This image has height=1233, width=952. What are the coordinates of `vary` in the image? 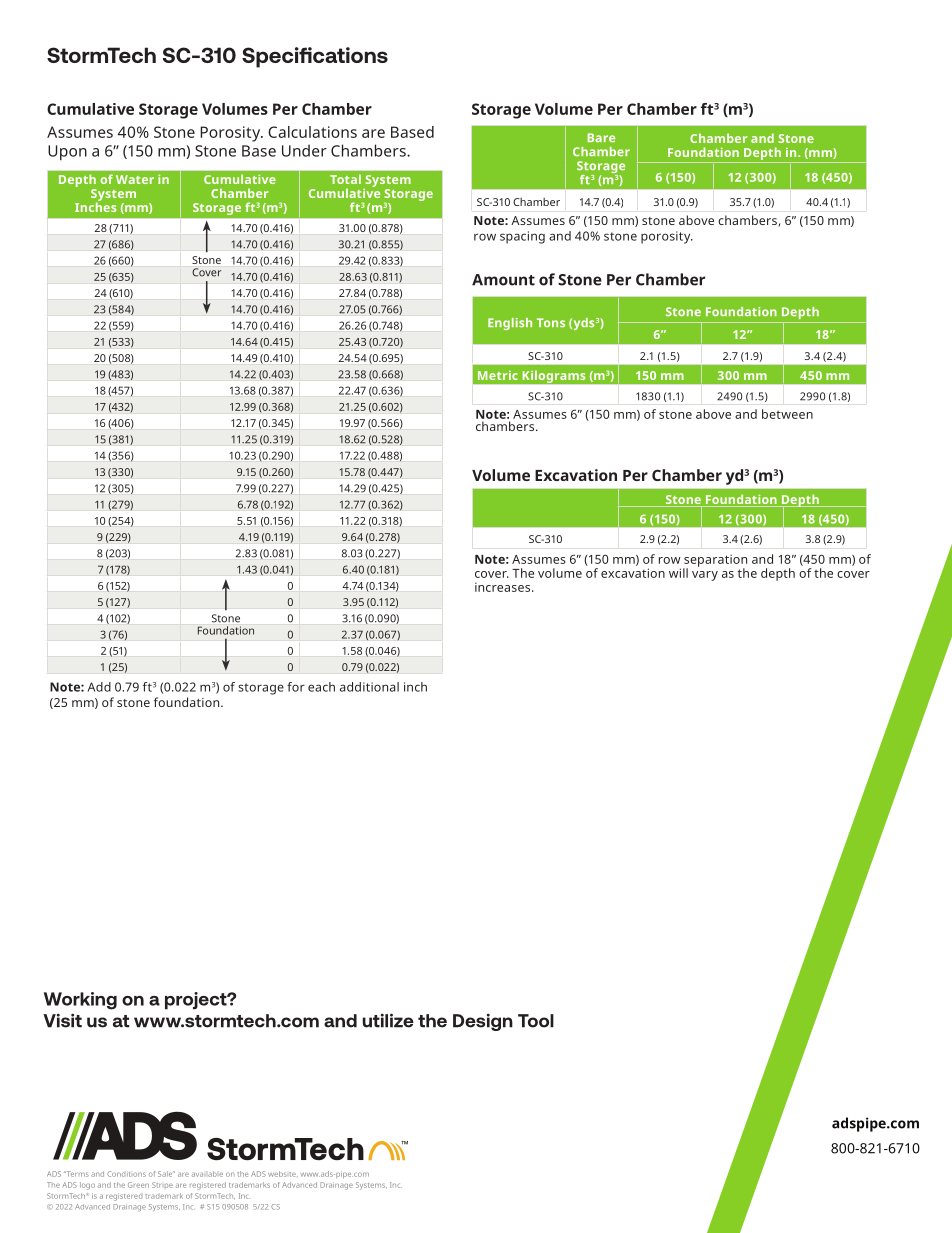 It's located at (705, 576).
